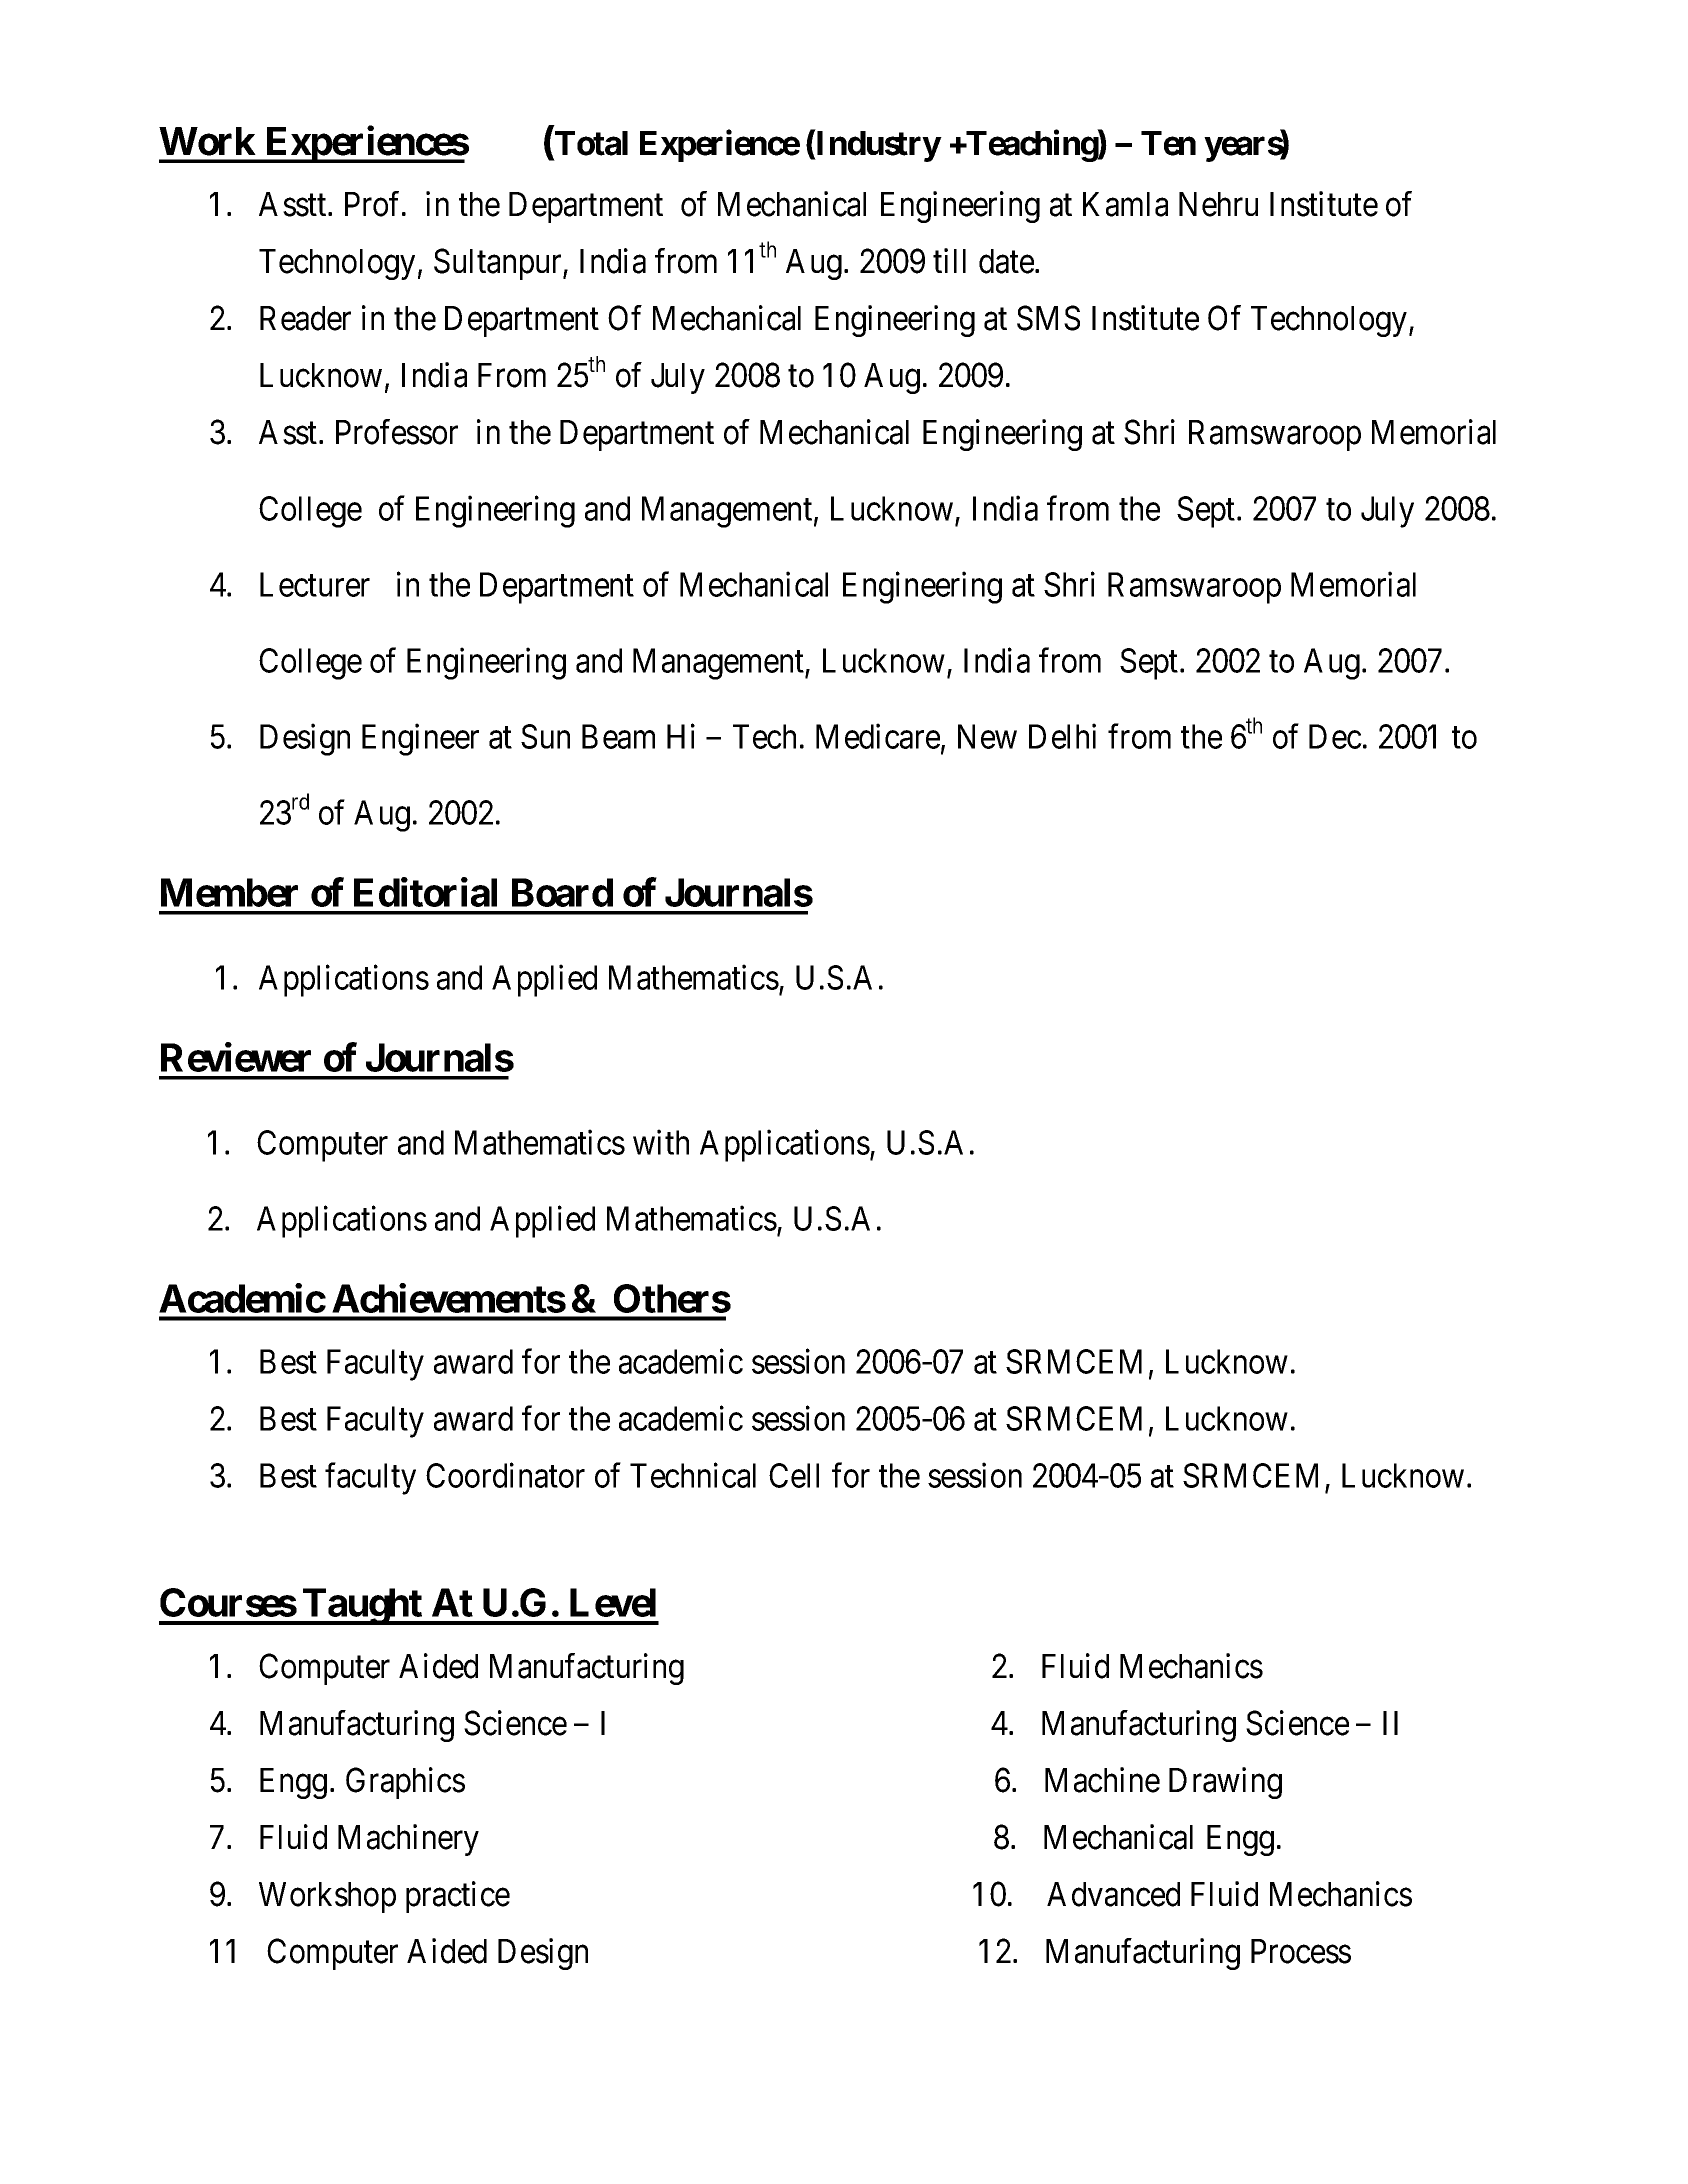 The width and height of the screenshot is (1688, 2184). Describe the element at coordinates (362, 1606) in the screenshot. I see `Taught` at that location.
